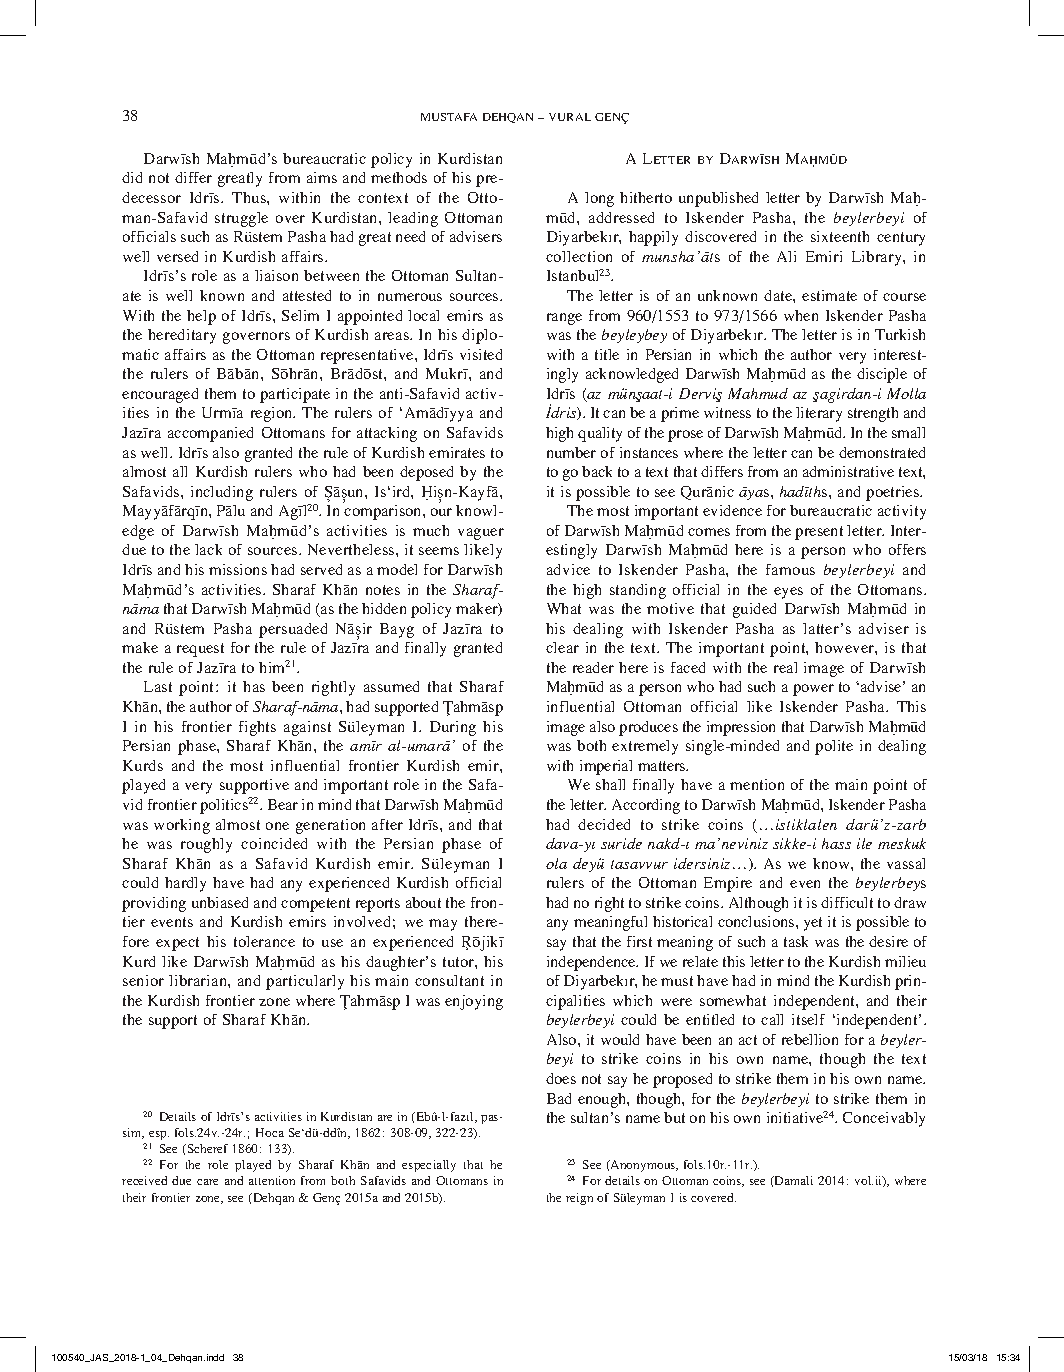 This screenshot has width=1064, height=1372. Describe the element at coordinates (579, 1199) in the screenshot. I see `reign` at that location.
